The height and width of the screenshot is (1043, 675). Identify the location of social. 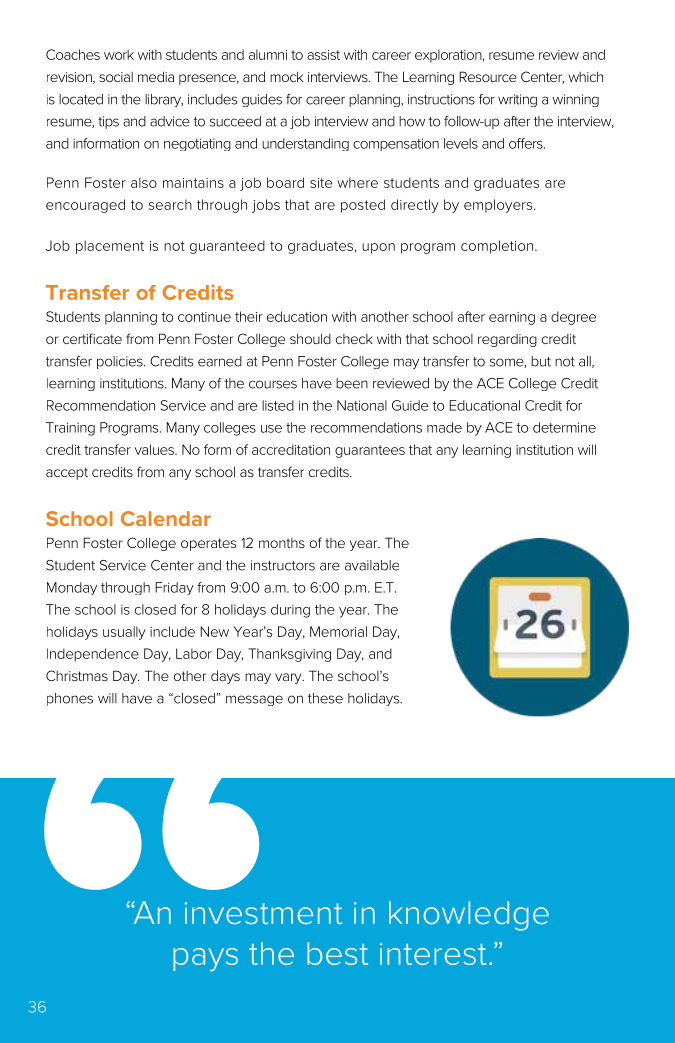
(116, 77).
